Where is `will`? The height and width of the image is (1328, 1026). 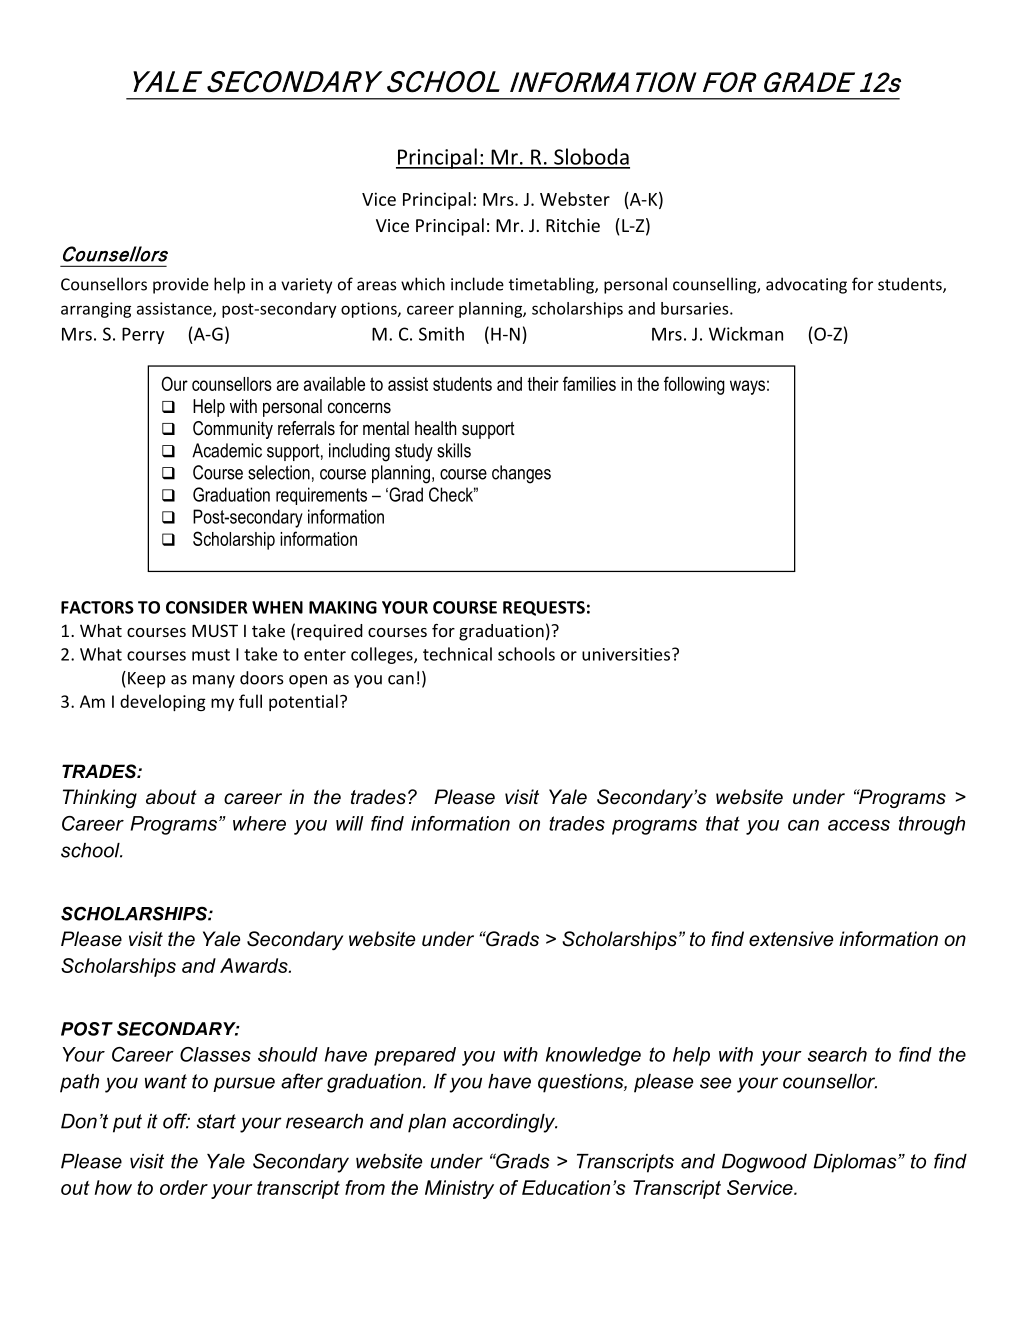 will is located at coordinates (350, 823).
